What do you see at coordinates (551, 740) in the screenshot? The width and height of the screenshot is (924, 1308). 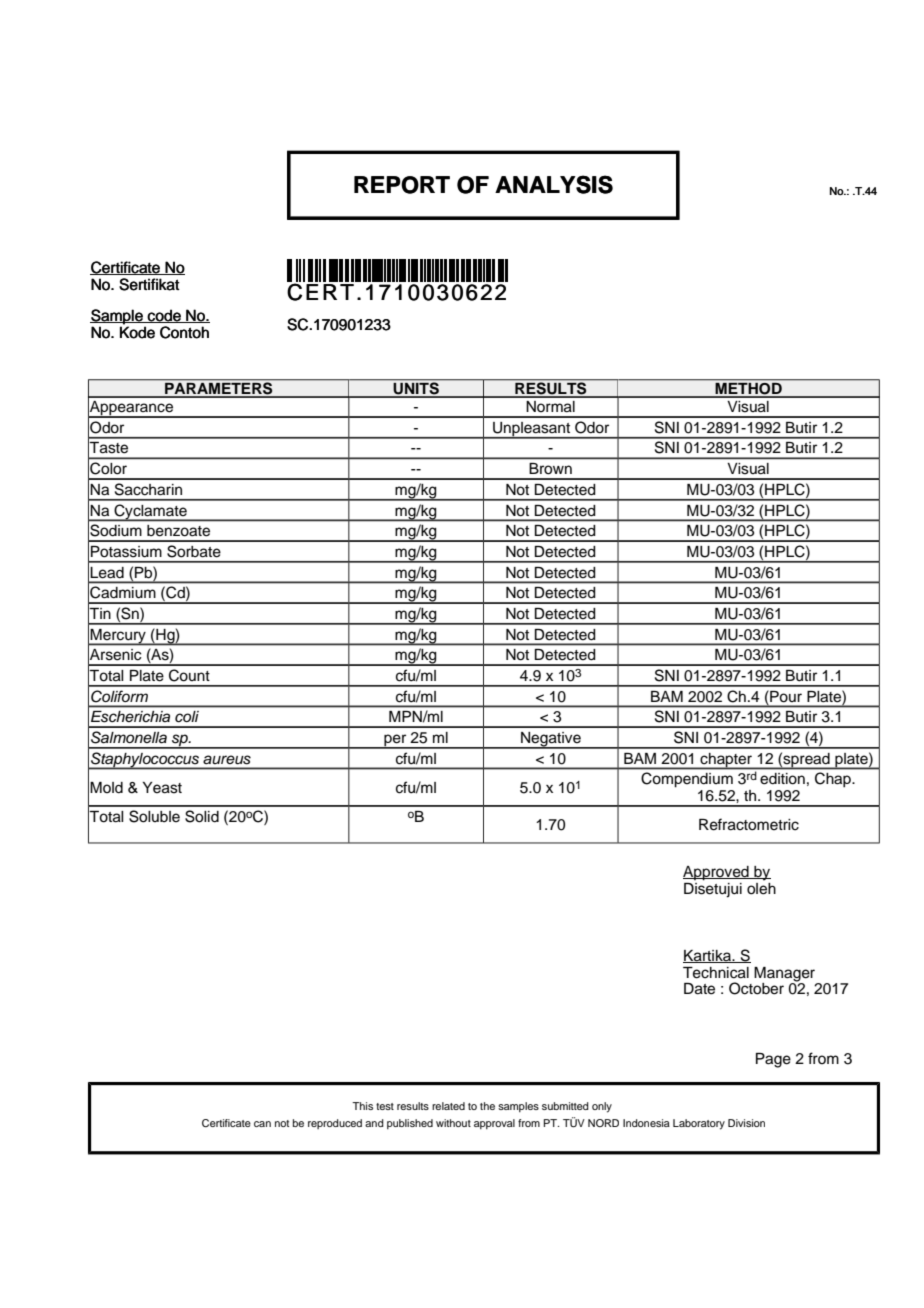 I see `Negative` at bounding box center [551, 740].
